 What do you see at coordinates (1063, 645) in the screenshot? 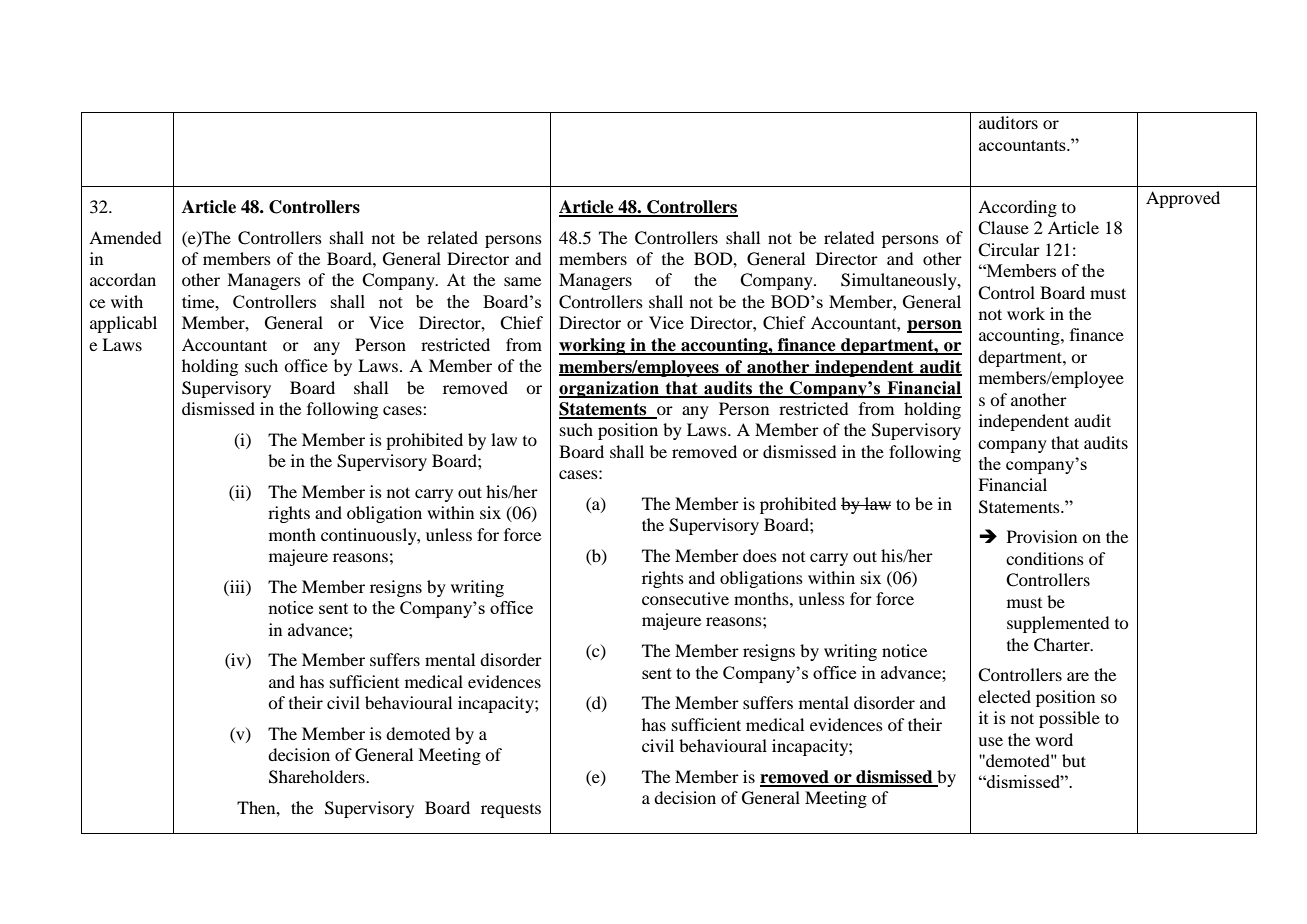
I see `Charter` at bounding box center [1063, 645].
